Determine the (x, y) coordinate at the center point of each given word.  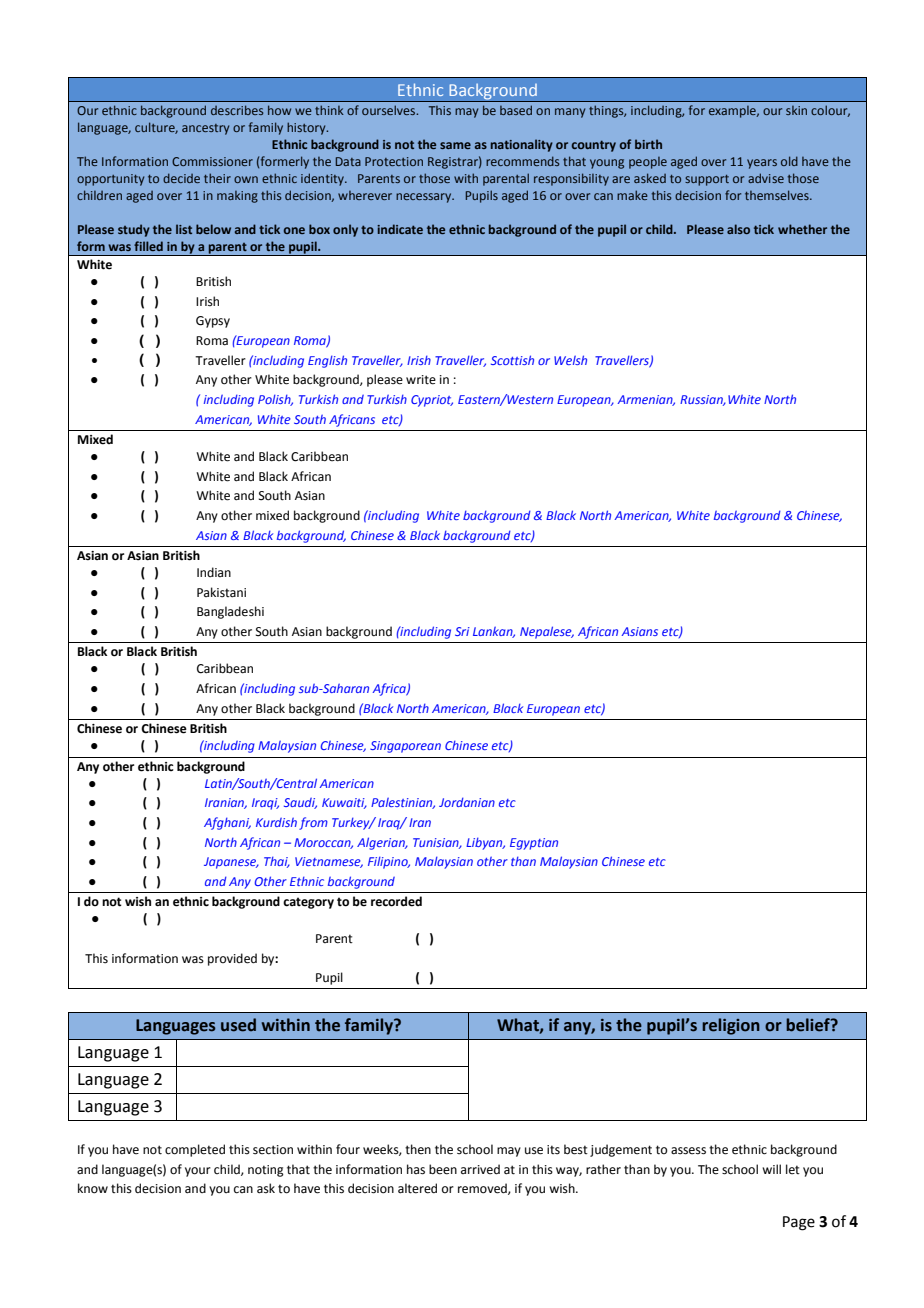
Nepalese (547, 632)
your (198, 1172)
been (443, 1169)
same (455, 145)
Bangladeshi (230, 612)
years (762, 164)
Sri (462, 631)
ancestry (205, 129)
